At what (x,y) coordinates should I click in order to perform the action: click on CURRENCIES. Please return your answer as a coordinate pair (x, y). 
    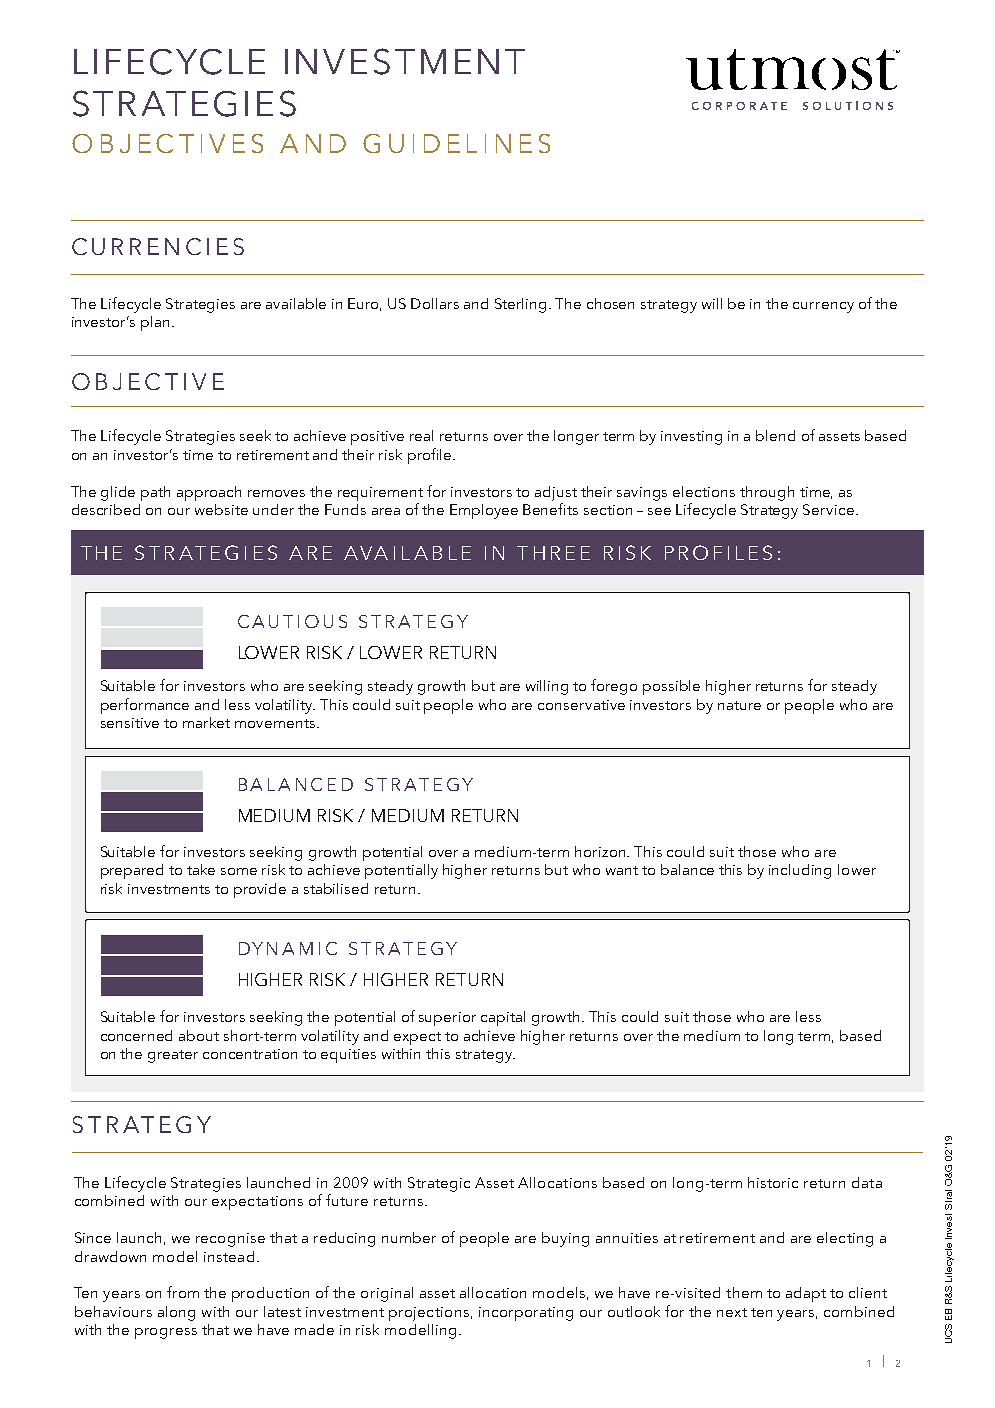
    Looking at the image, I should click on (158, 246).
